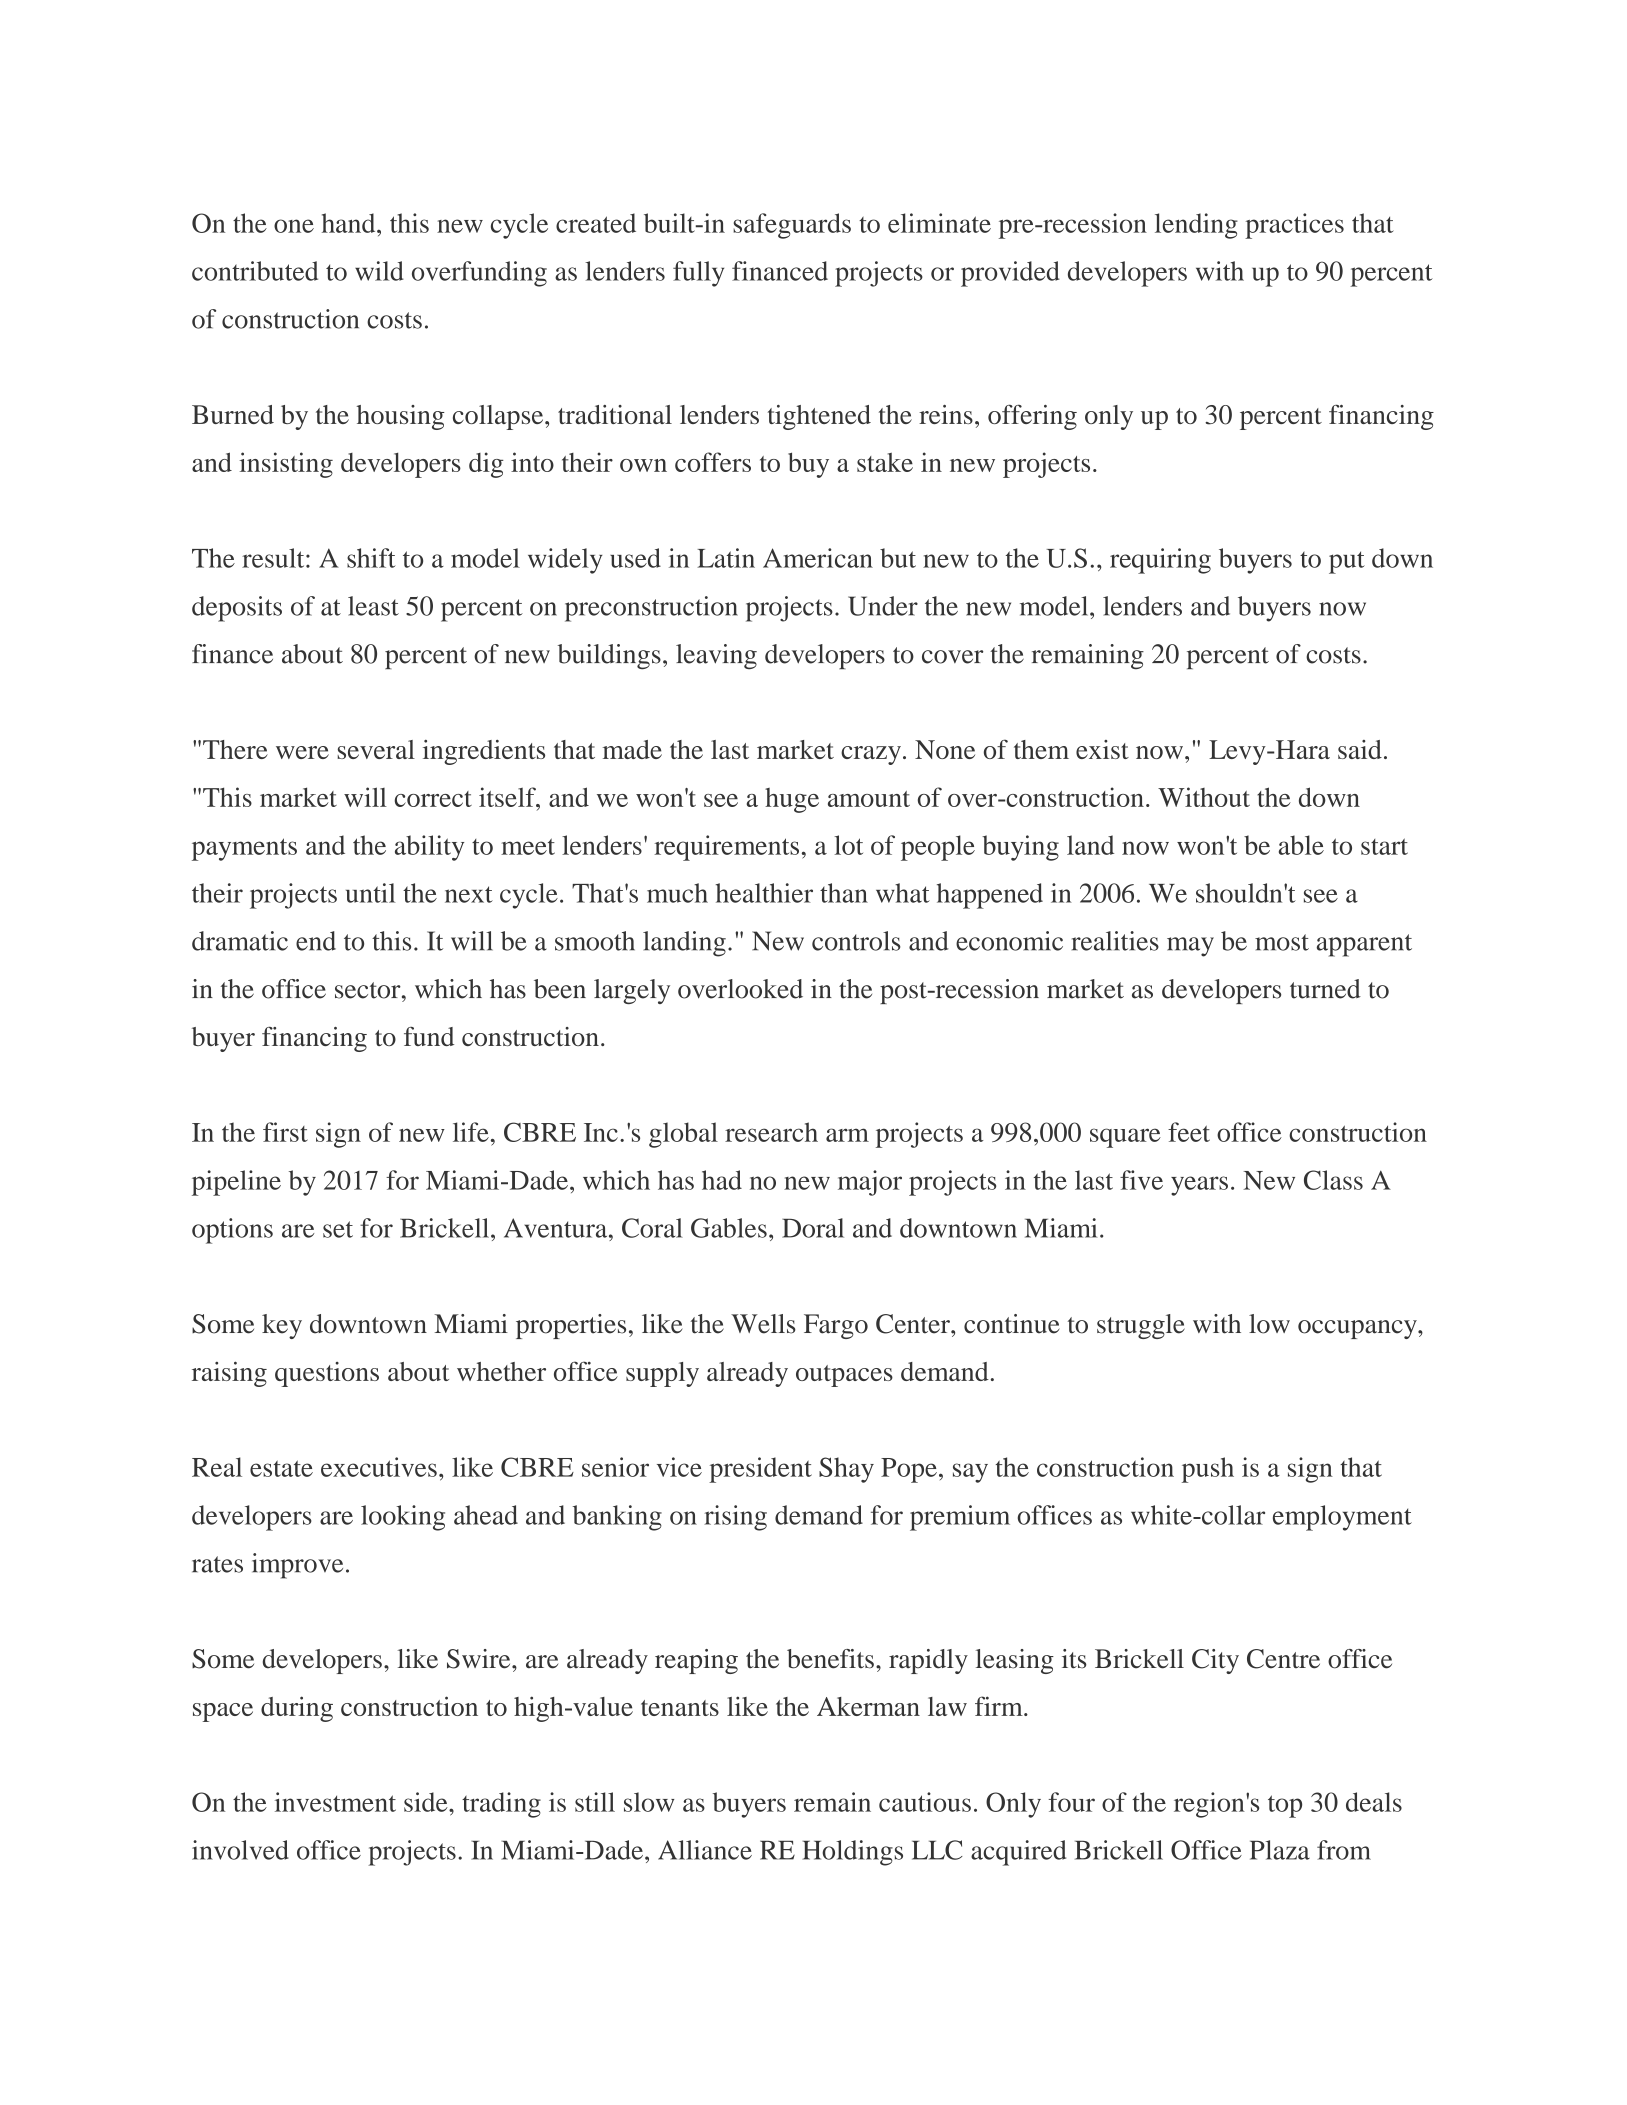 The height and width of the image is (2105, 1627). Describe the element at coordinates (285, 1132) in the image. I see `first` at that location.
